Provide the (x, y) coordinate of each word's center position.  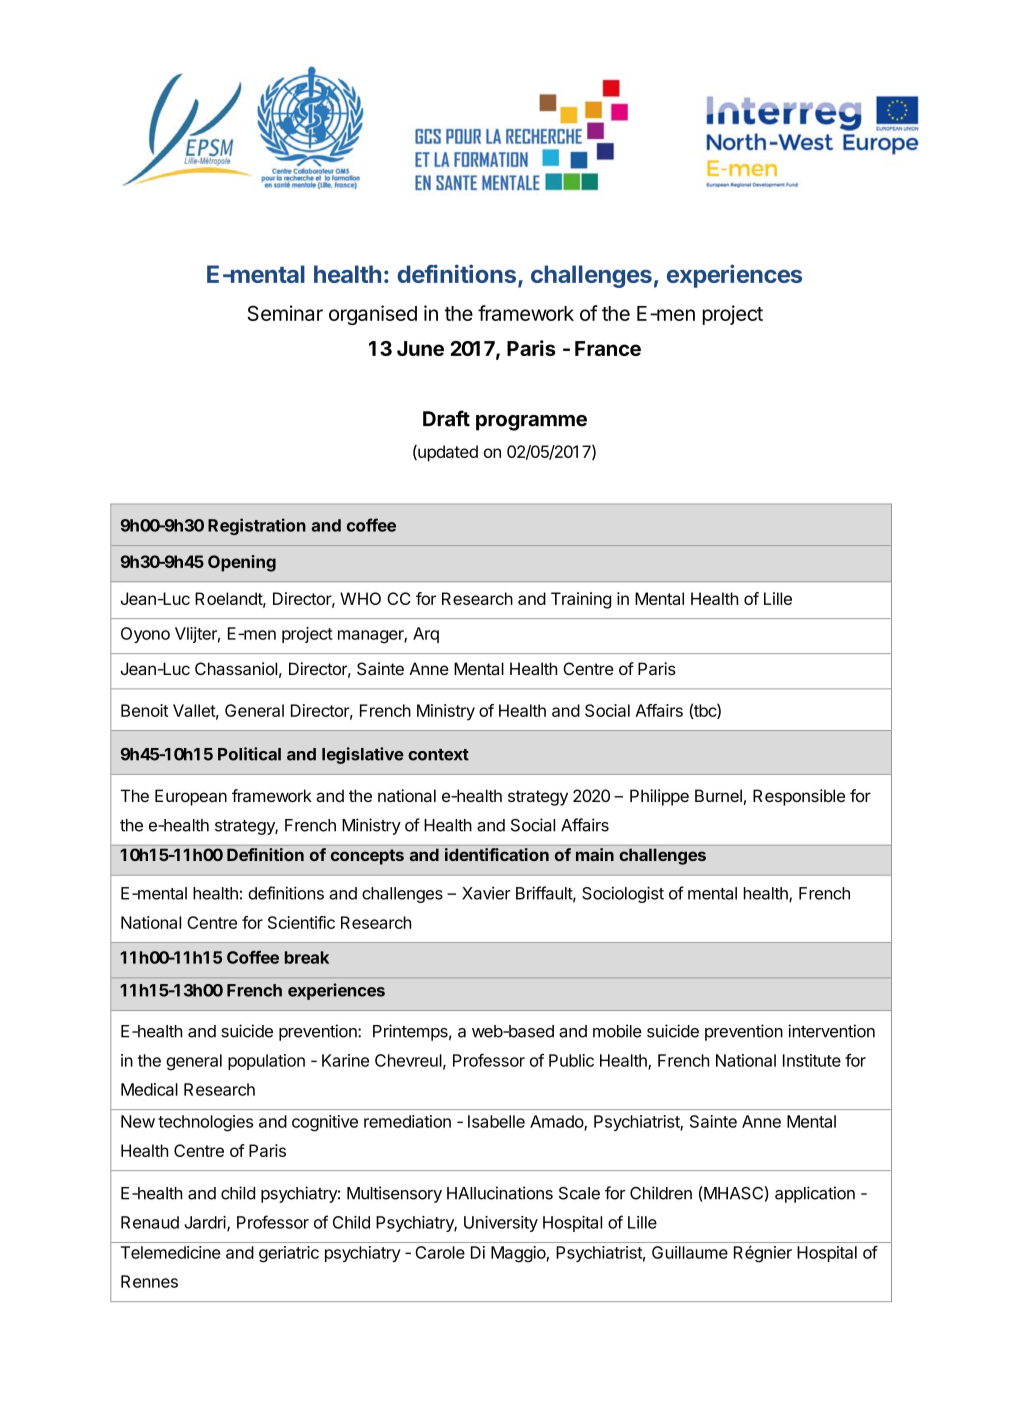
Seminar (285, 313)
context (438, 755)
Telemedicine (171, 1252)
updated (447, 453)
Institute (812, 1060)
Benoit (144, 710)
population (266, 1062)
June (420, 348)
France (608, 348)
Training (581, 600)
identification (497, 854)
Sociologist (623, 894)
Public (571, 1060)
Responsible (799, 797)
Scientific (301, 922)
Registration (257, 526)
